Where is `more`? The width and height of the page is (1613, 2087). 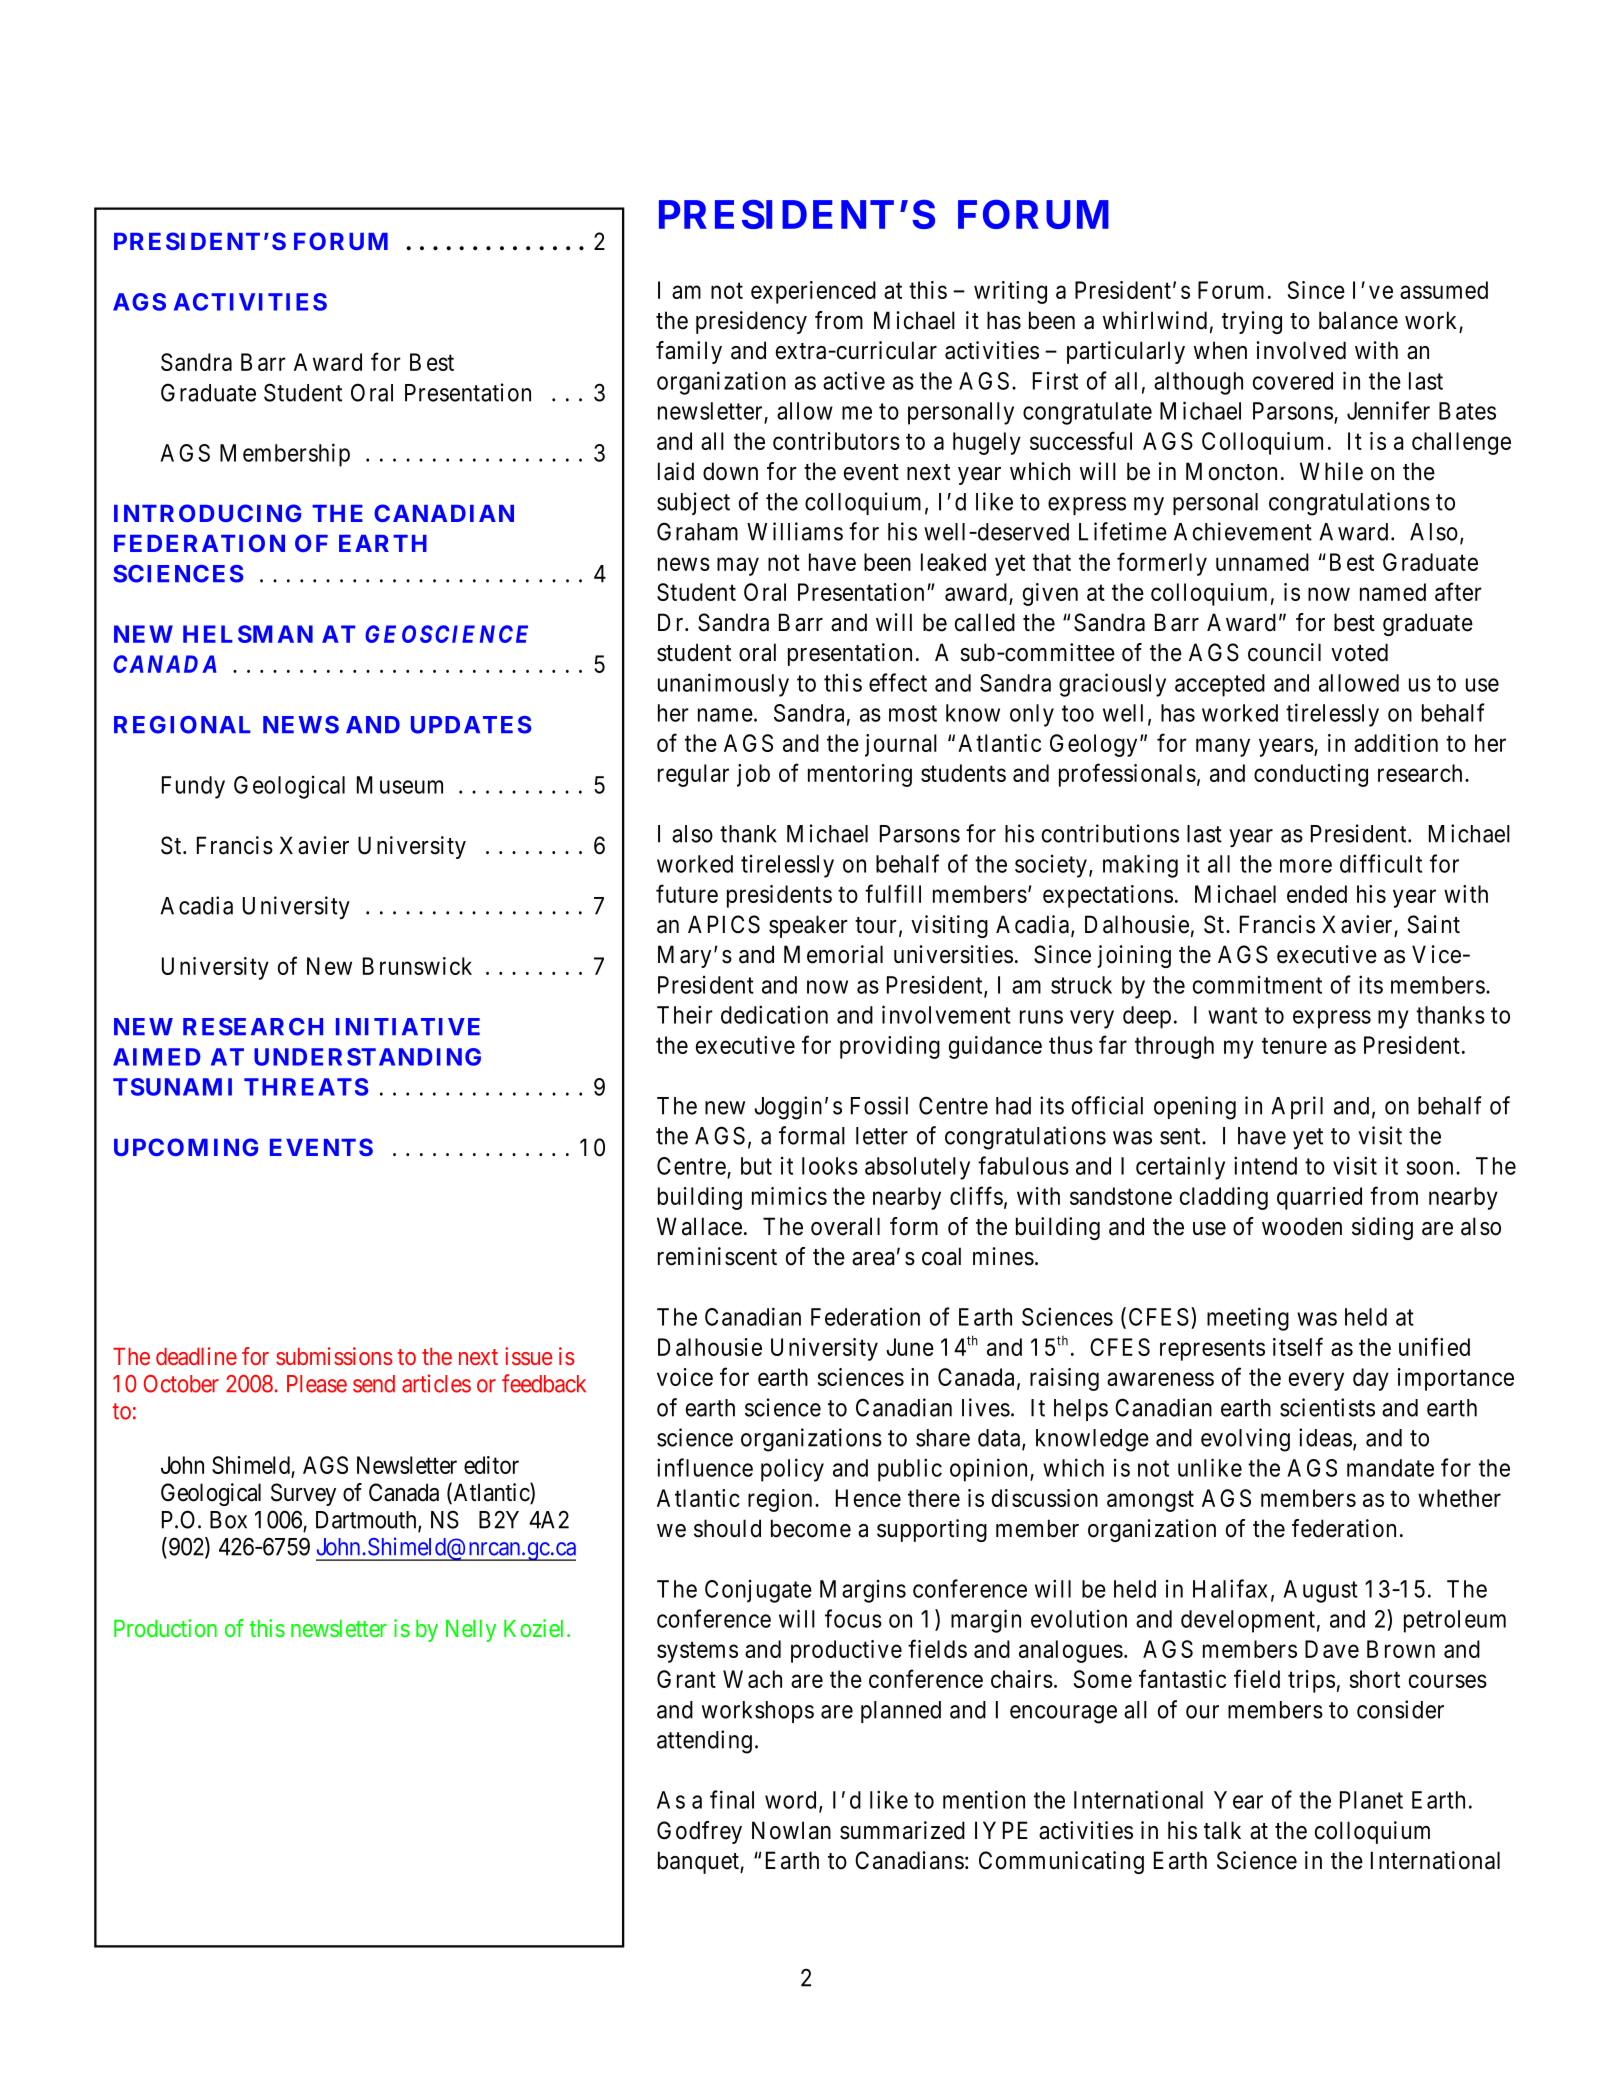 more is located at coordinates (1306, 866).
